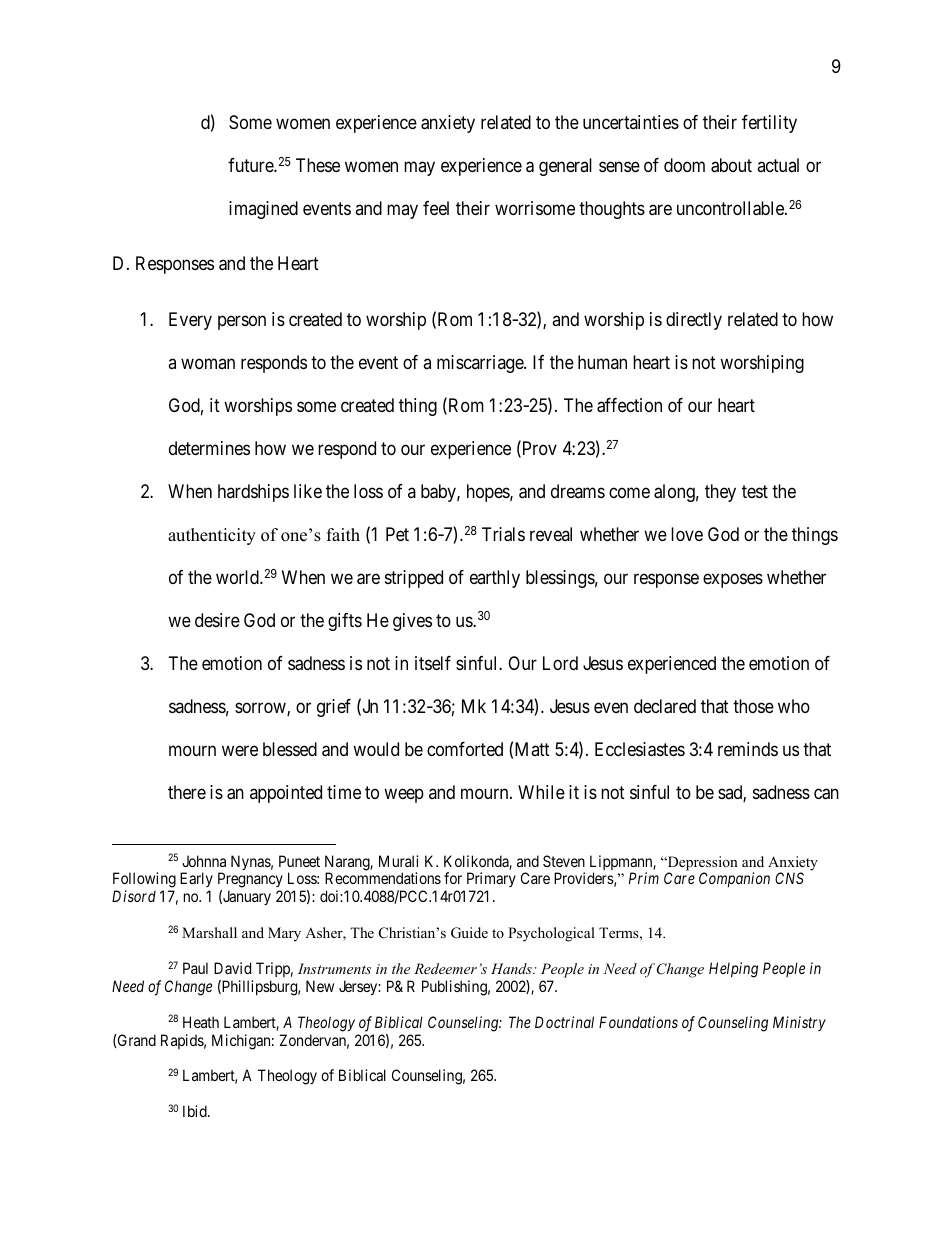 Image resolution: width=952 pixels, height=1233 pixels. Describe the element at coordinates (799, 1023) in the screenshot. I see `Ministry` at that location.
